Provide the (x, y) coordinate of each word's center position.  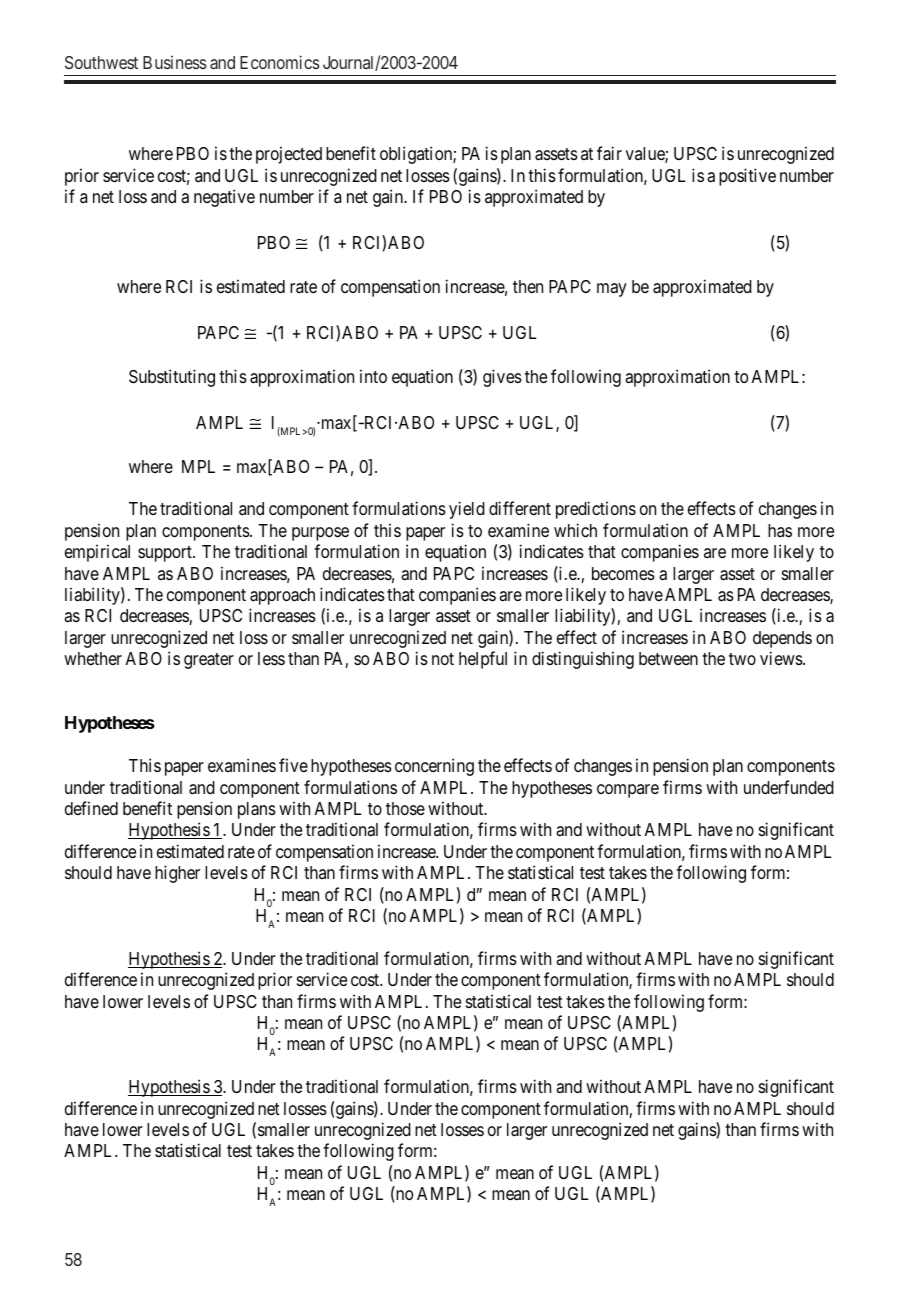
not (443, 659)
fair (609, 153)
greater (209, 661)
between (668, 658)
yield (467, 510)
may (612, 290)
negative (224, 198)
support (166, 554)
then (528, 286)
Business (175, 62)
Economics (280, 62)
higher (177, 874)
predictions (596, 510)
